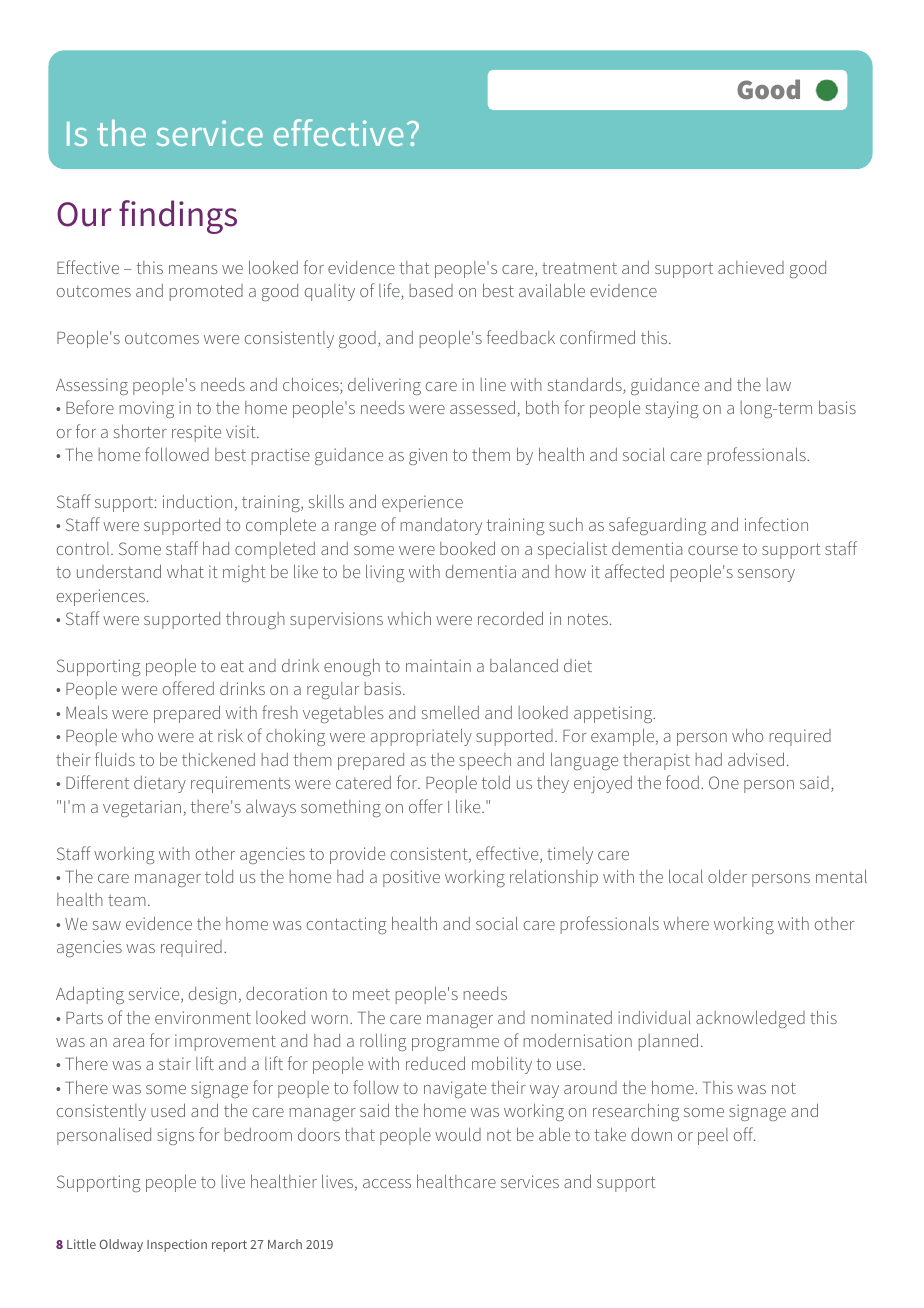 The height and width of the image is (1308, 924). What do you see at coordinates (756, 759) in the image?
I see `advised` at bounding box center [756, 759].
